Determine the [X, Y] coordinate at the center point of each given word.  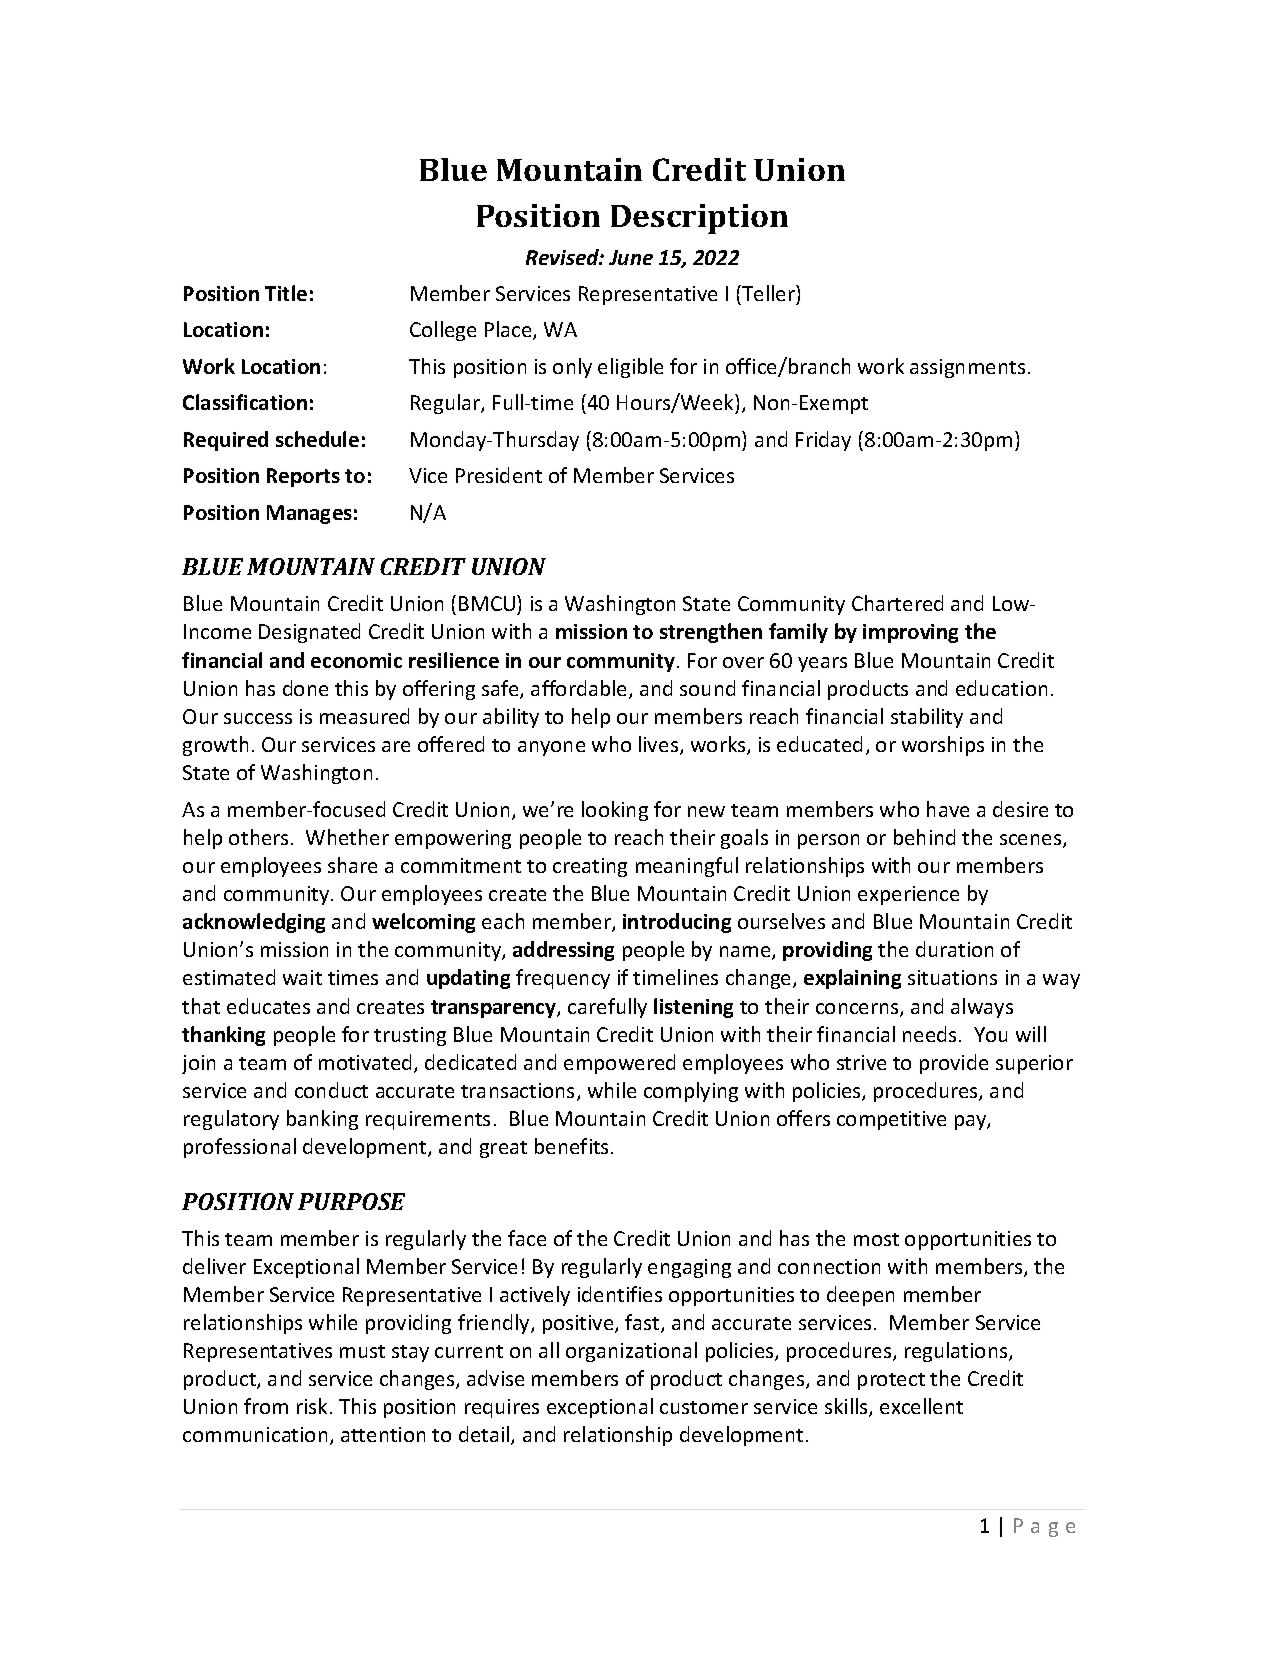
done [305, 688]
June [631, 257]
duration [954, 949]
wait [302, 977]
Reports [303, 477]
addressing [563, 951]
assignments [967, 368]
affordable [580, 689]
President [499, 475]
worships [943, 746]
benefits [571, 1146]
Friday [823, 441]
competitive [891, 1120]
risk [312, 1406]
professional [240, 1148]
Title [286, 293]
